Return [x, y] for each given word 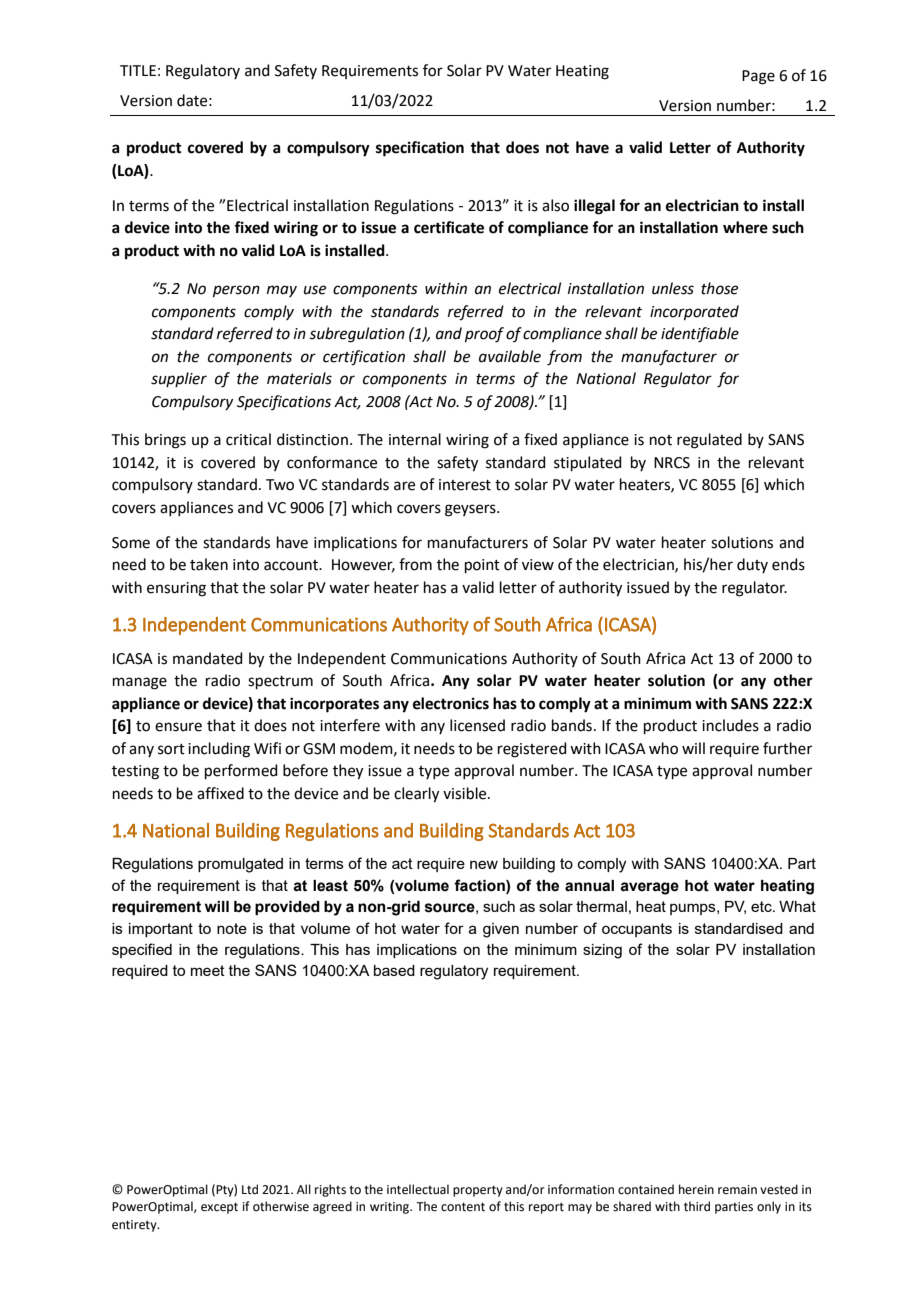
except [219, 1208]
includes [730, 725]
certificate [449, 227]
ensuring [176, 589]
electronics [451, 703]
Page [758, 77]
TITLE [138, 70]
